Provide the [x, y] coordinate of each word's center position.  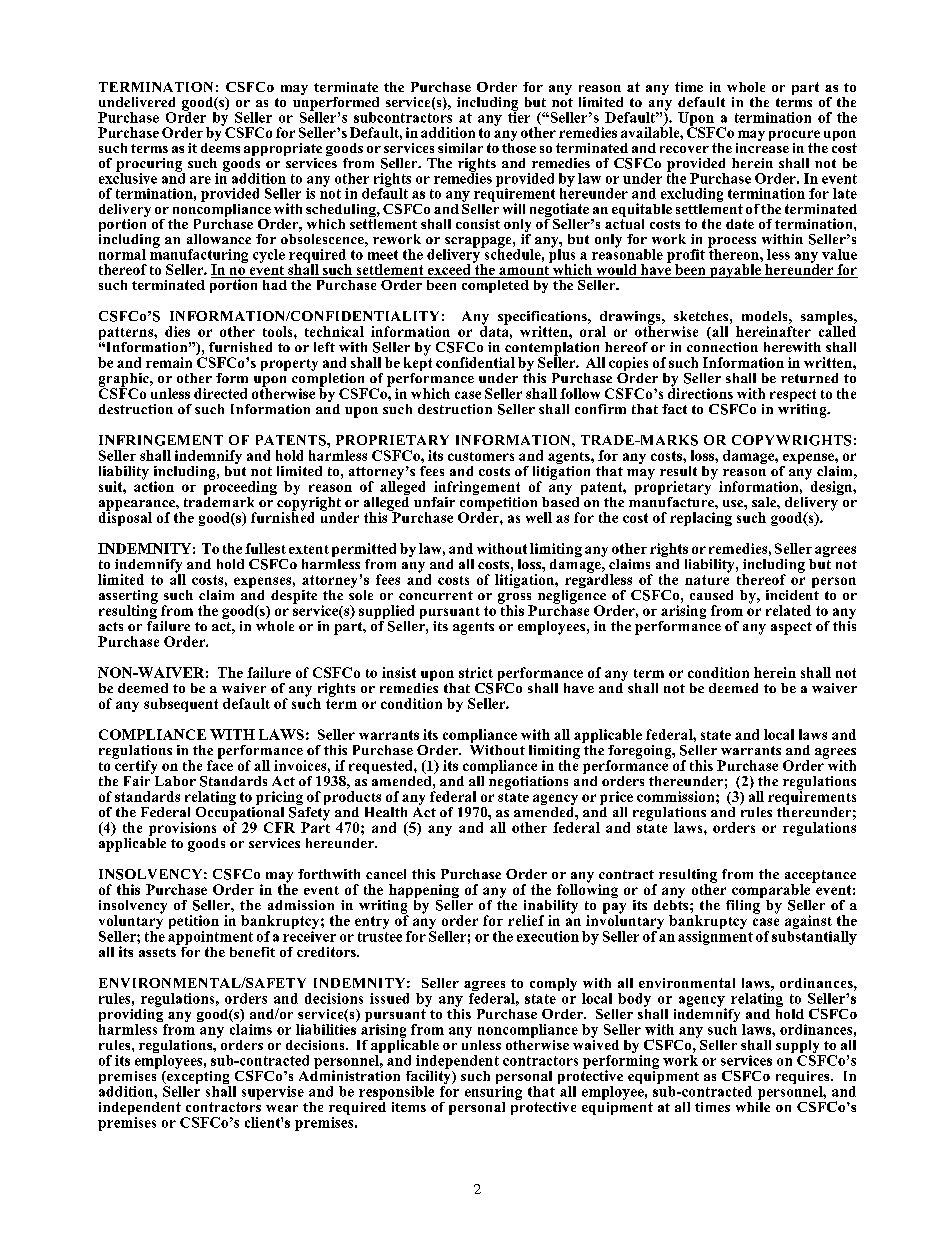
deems [220, 146]
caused [711, 595]
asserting [128, 598]
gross [515, 599]
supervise [273, 1093]
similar [460, 148]
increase [762, 146]
